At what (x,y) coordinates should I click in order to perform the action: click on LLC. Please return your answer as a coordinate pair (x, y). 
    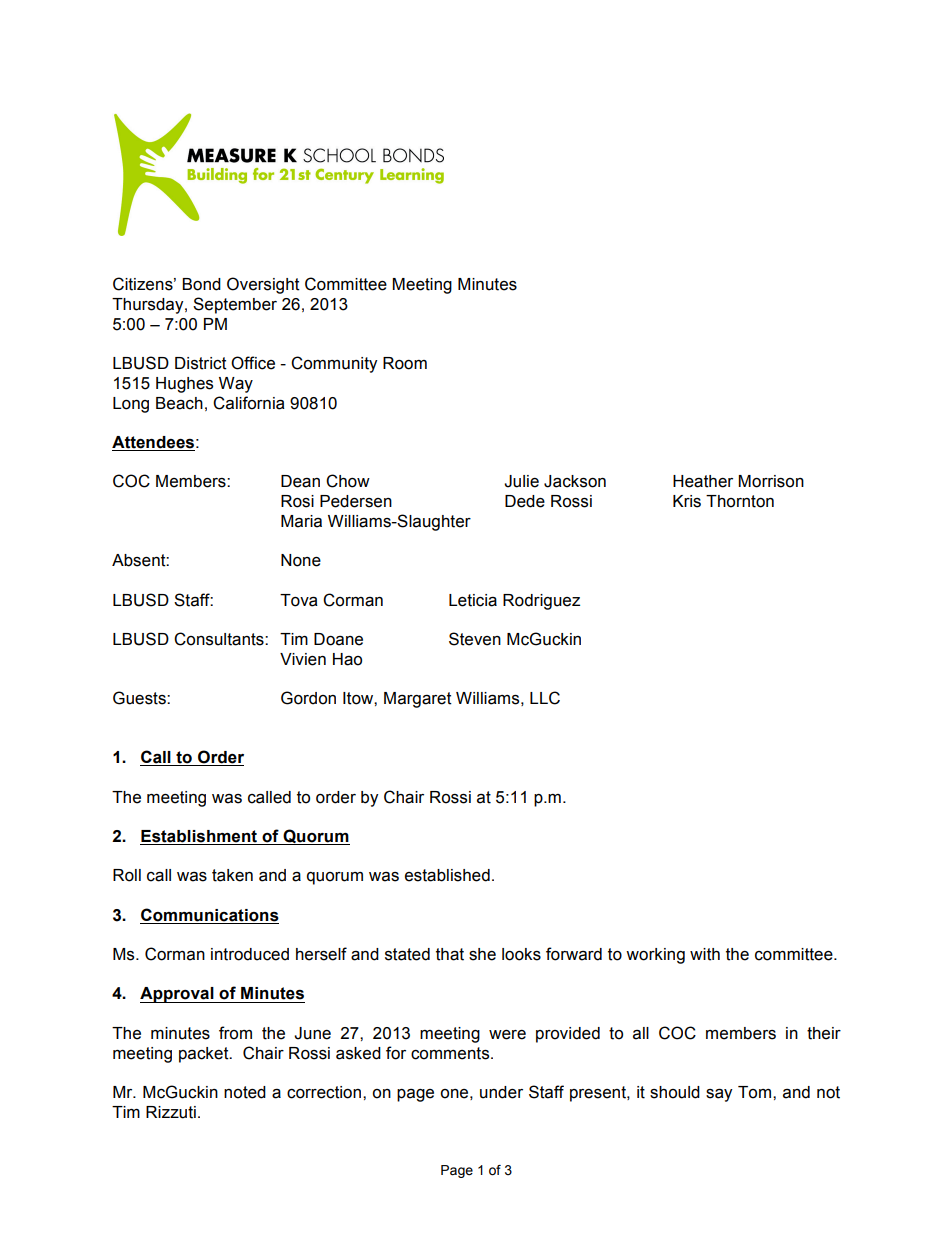
    Looking at the image, I should click on (545, 698).
